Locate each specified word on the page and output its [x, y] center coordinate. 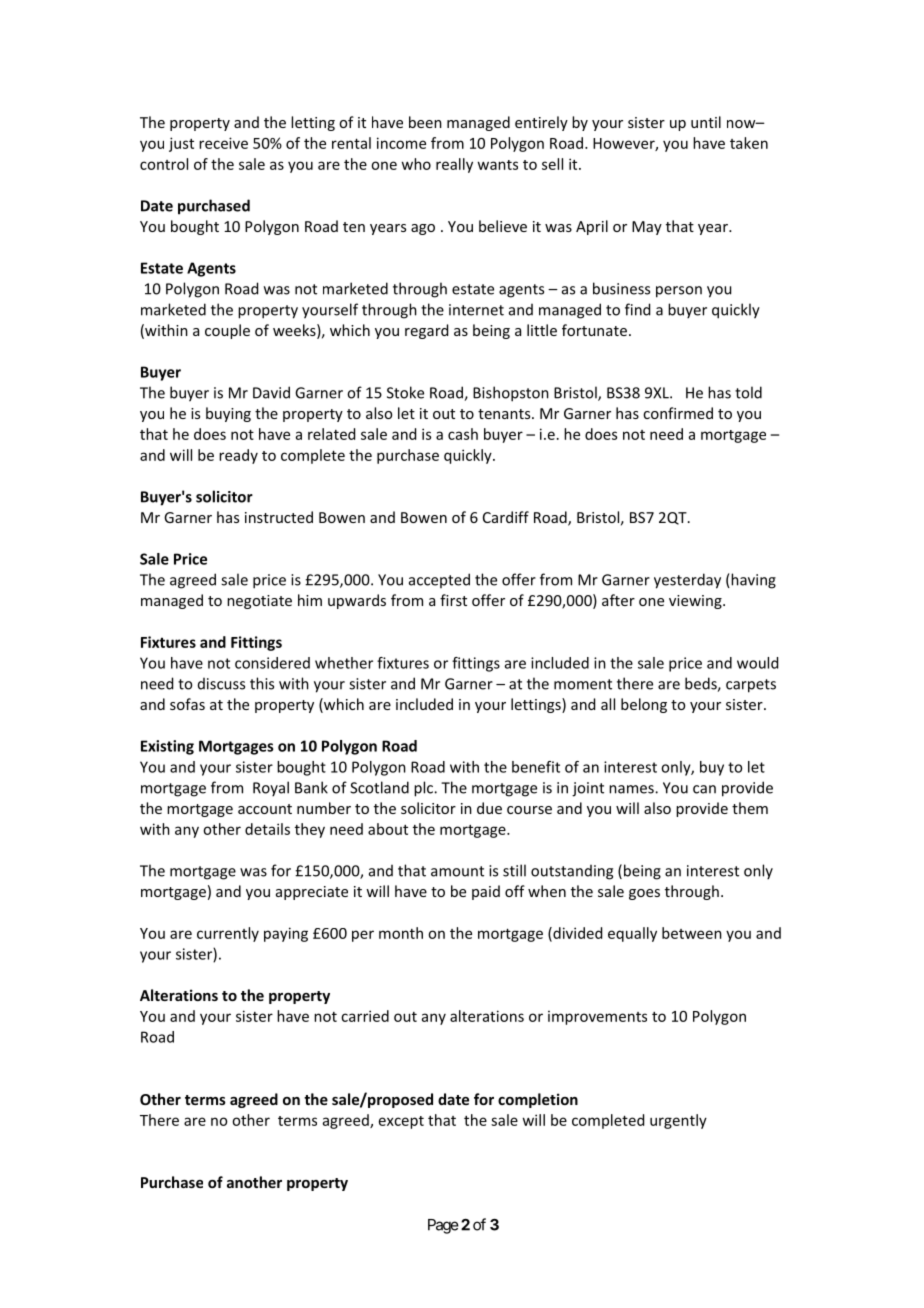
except [401, 1122]
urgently [678, 1121]
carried [365, 1016]
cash [463, 434]
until [706, 122]
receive [223, 143]
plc [424, 789]
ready [238, 456]
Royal [271, 789]
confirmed [678, 413]
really [454, 165]
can [704, 789]
